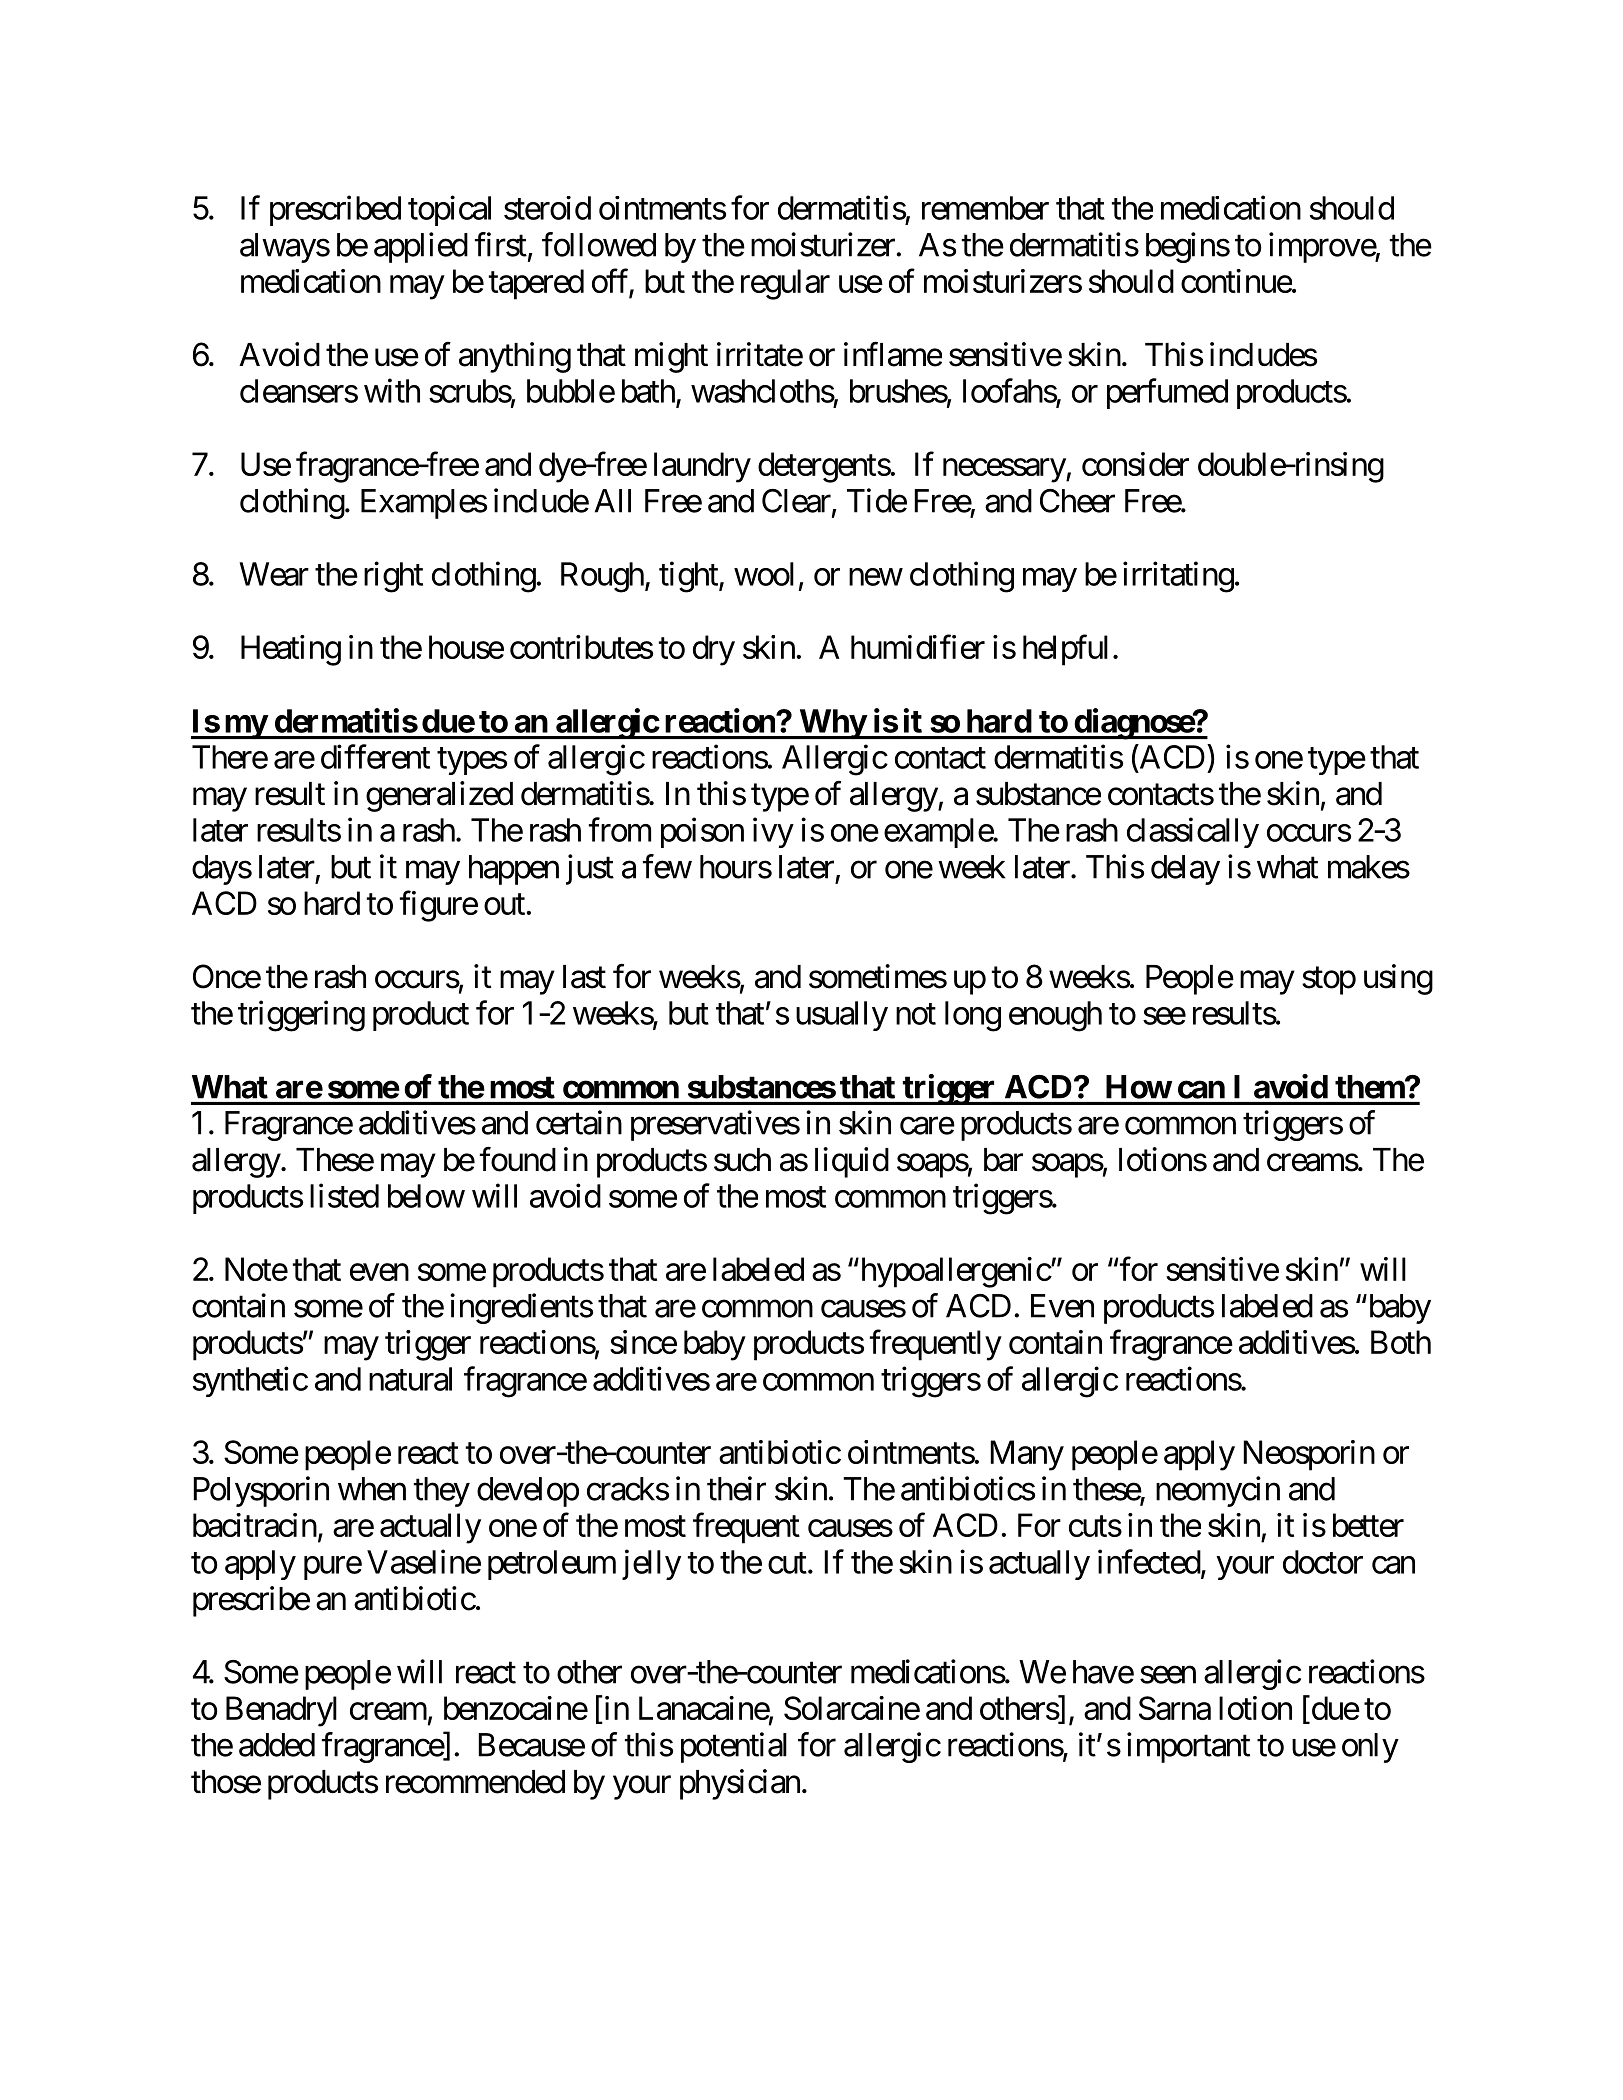 This screenshot has width=1623, height=2100. I want to click on recommended, so click(475, 1782).
